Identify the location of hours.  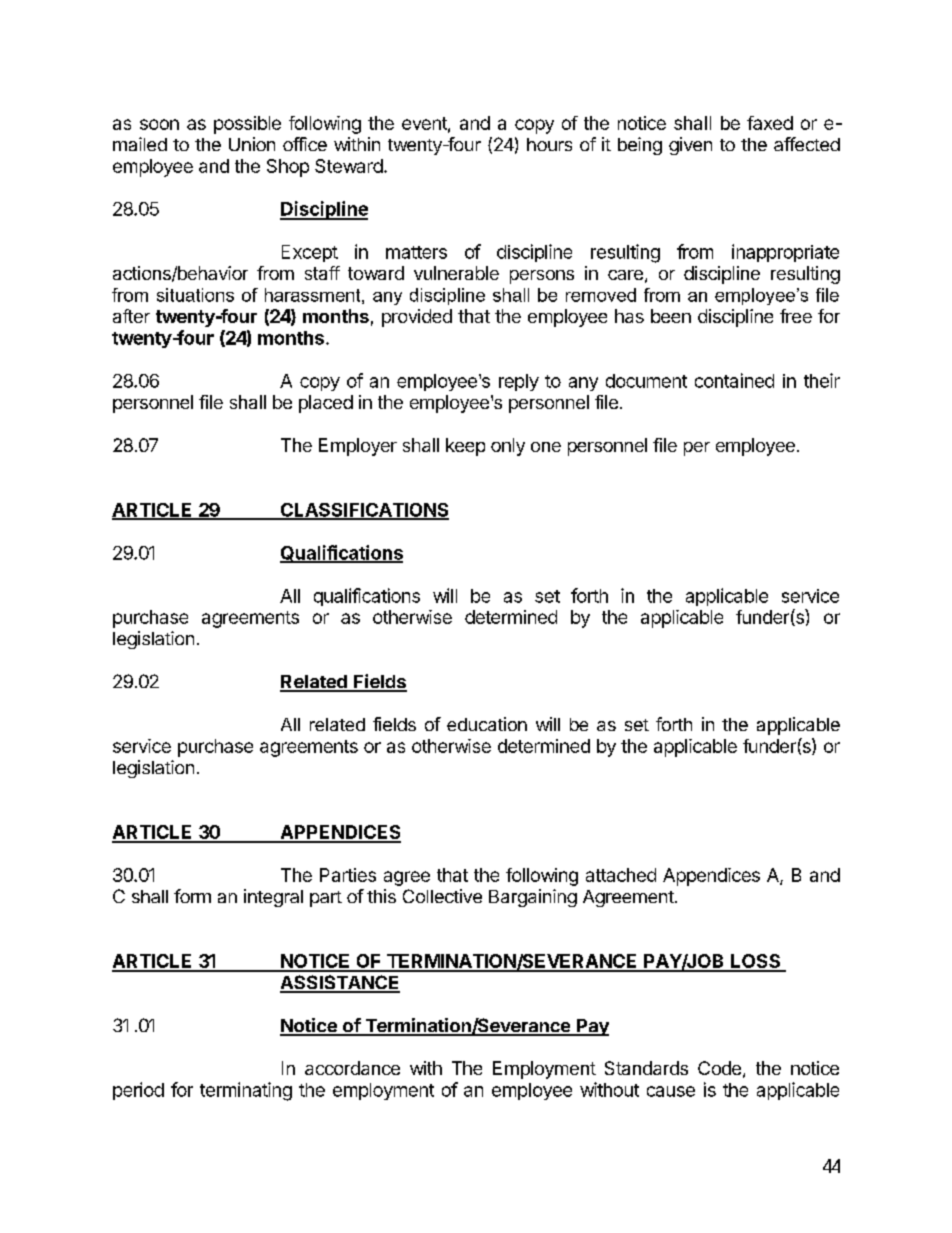
(549, 144).
